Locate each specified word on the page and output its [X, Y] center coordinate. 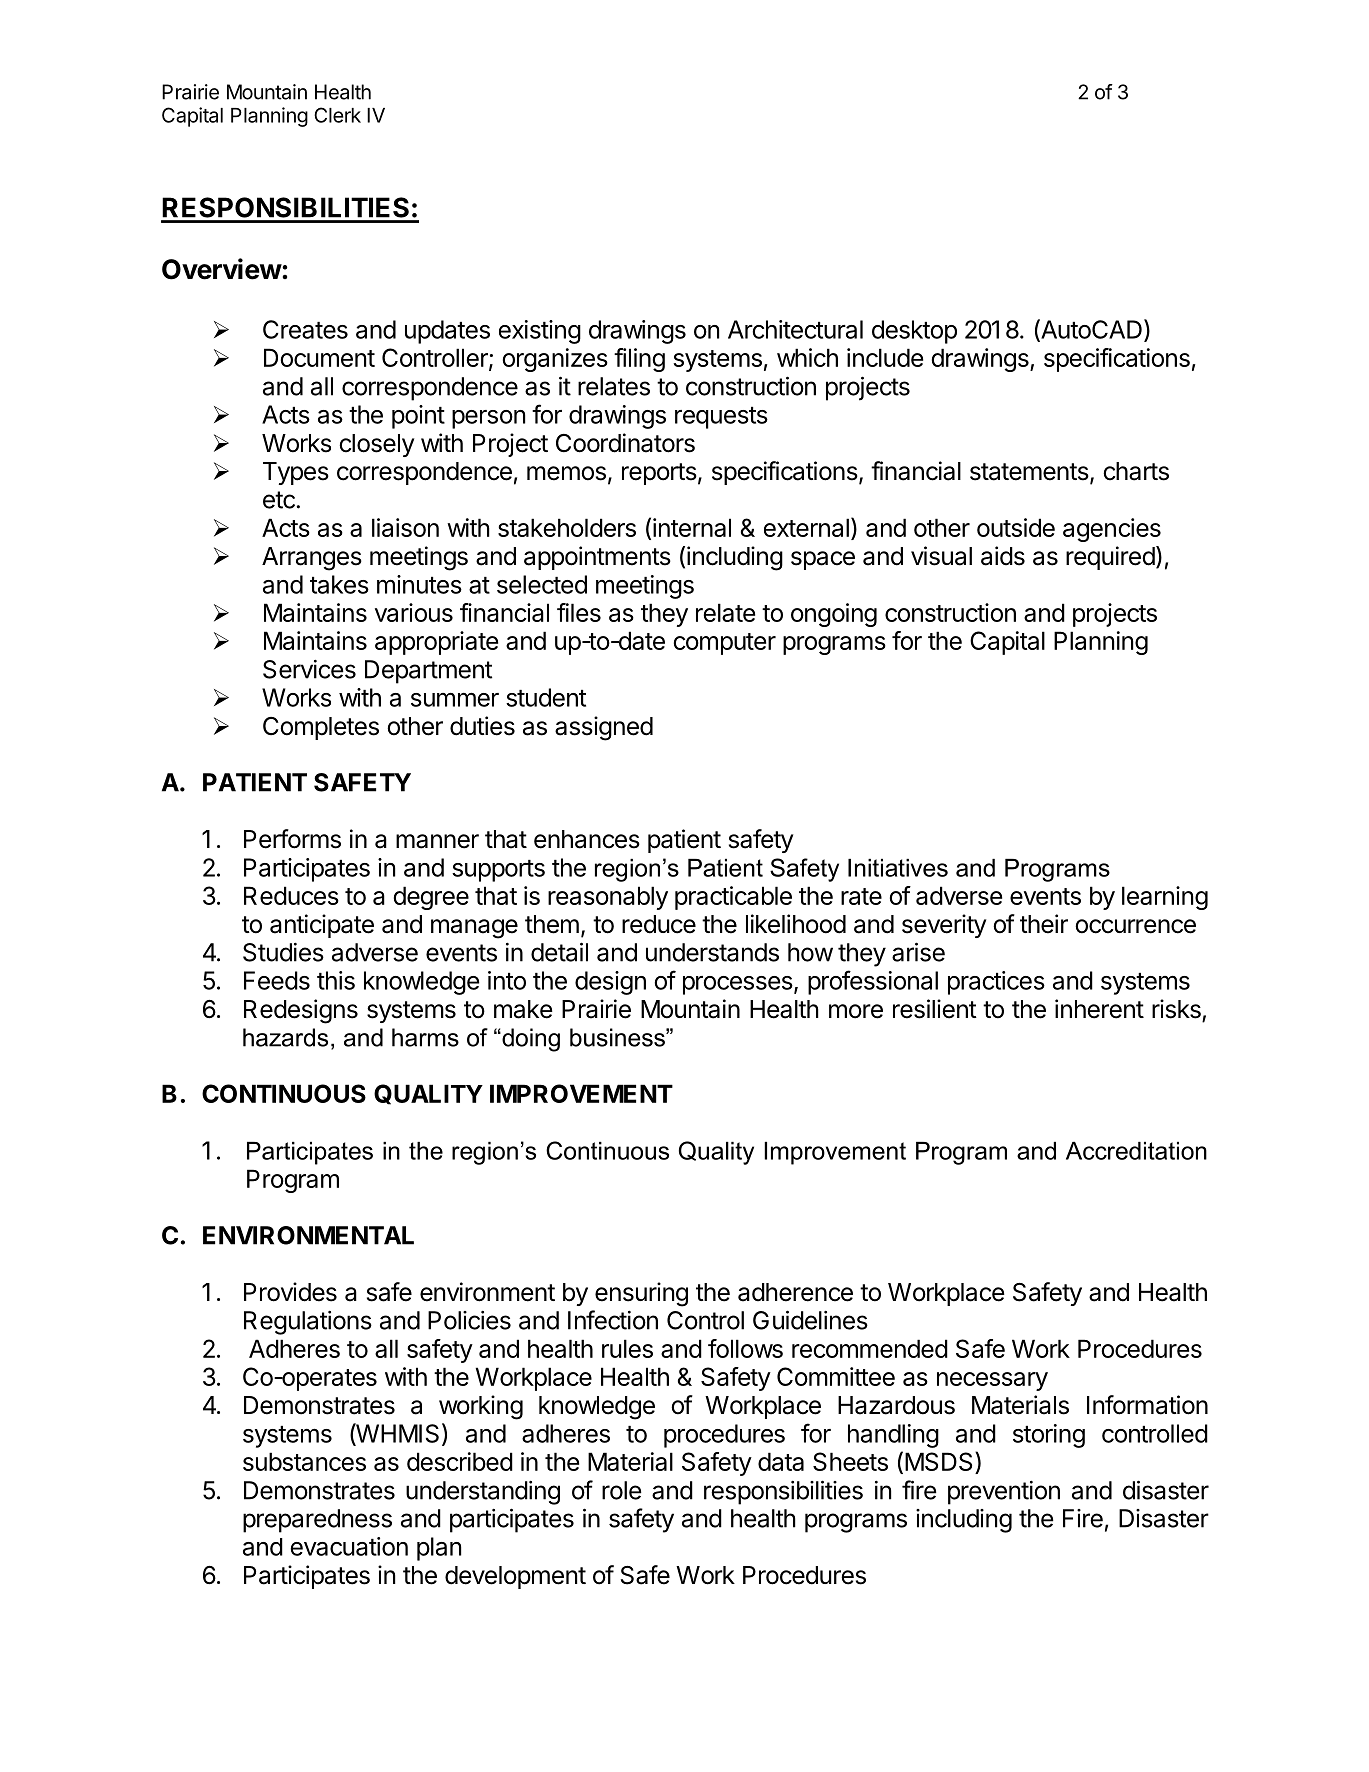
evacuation [349, 1546]
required [1110, 558]
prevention [1004, 1493]
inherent [1099, 1009]
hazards [285, 1037]
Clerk [337, 115]
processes [738, 985]
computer [725, 644]
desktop [914, 332]
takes [339, 584]
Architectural [795, 329]
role [622, 1490]
